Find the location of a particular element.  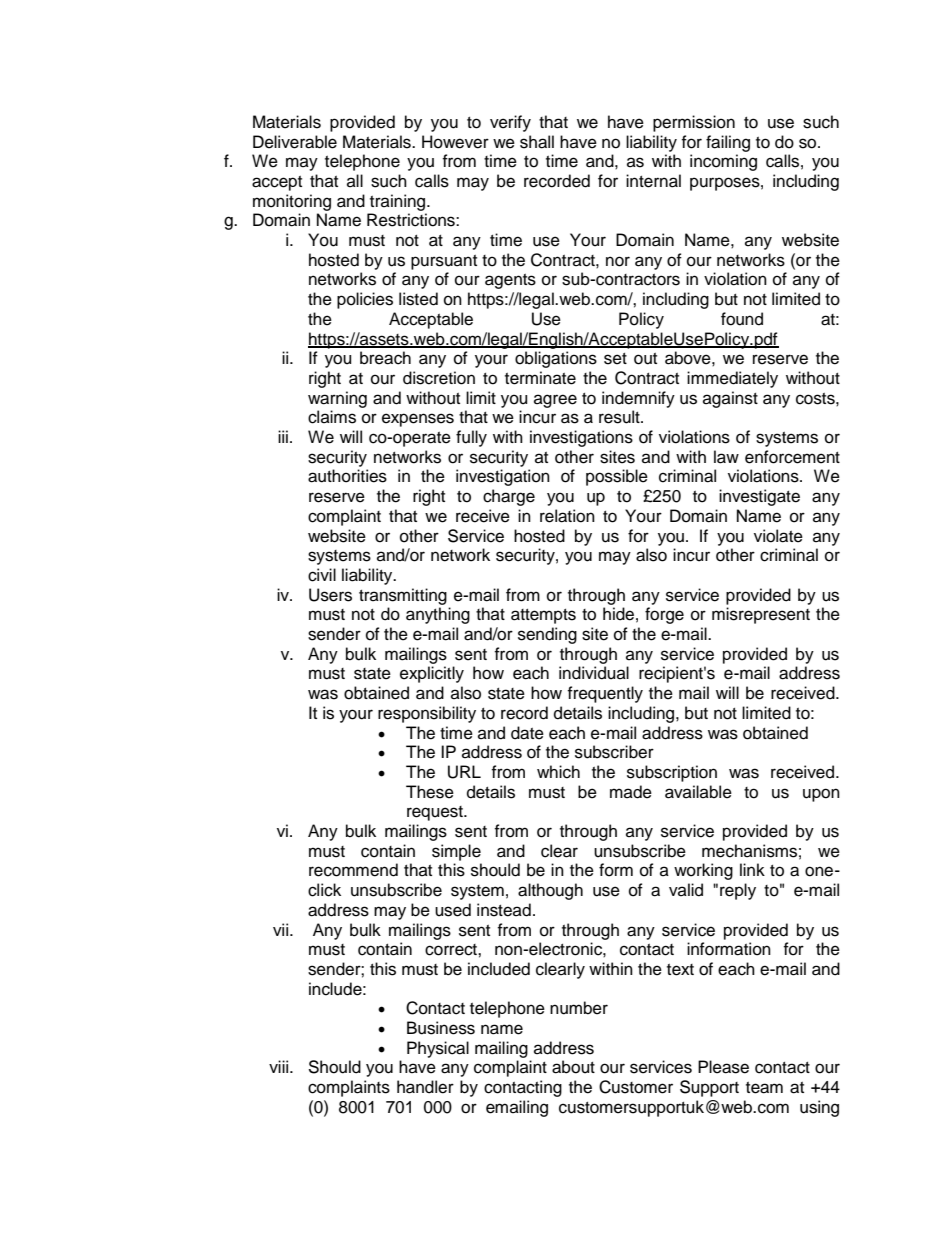

about is located at coordinates (573, 1067).
